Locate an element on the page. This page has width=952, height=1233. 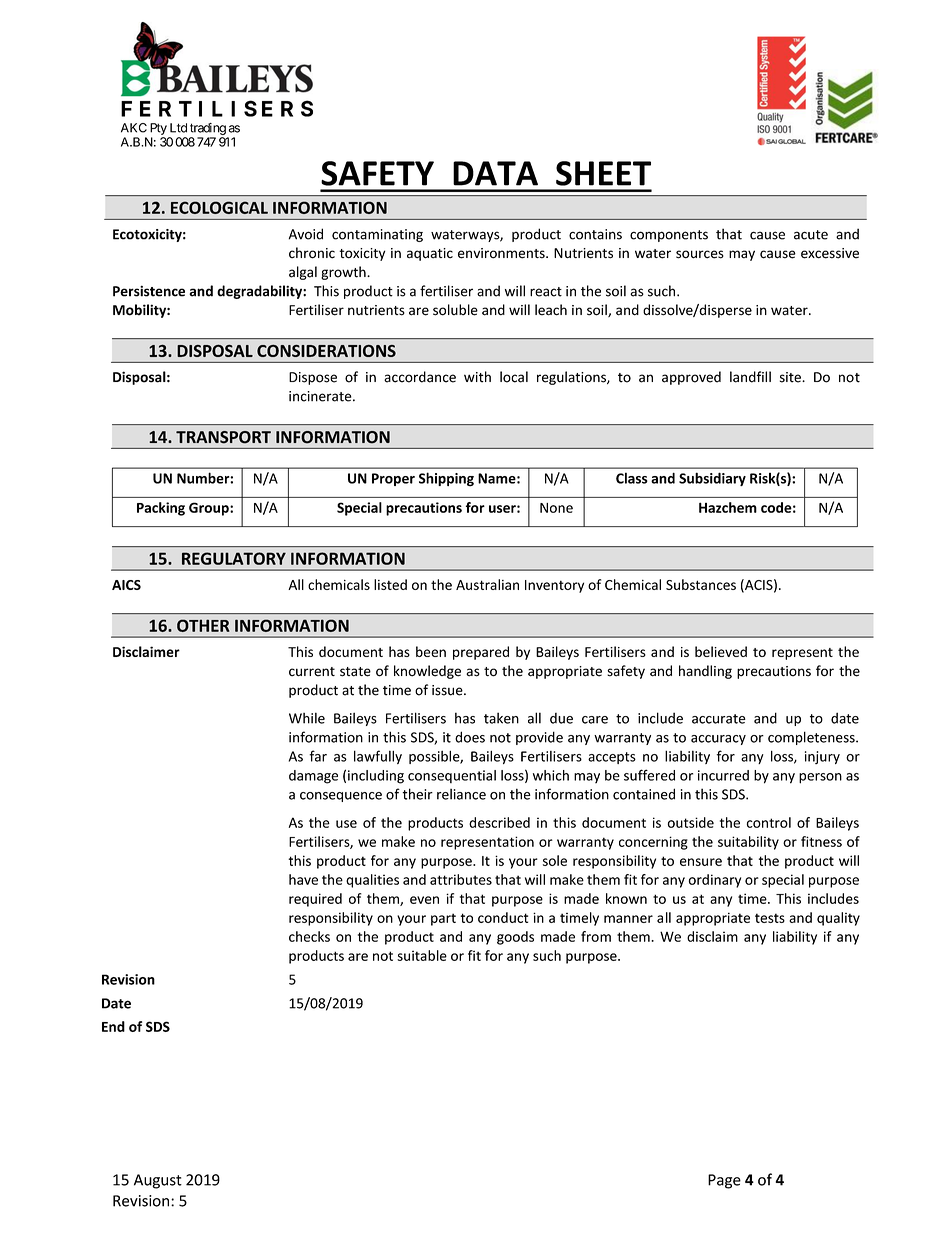
DATA is located at coordinates (495, 173).
